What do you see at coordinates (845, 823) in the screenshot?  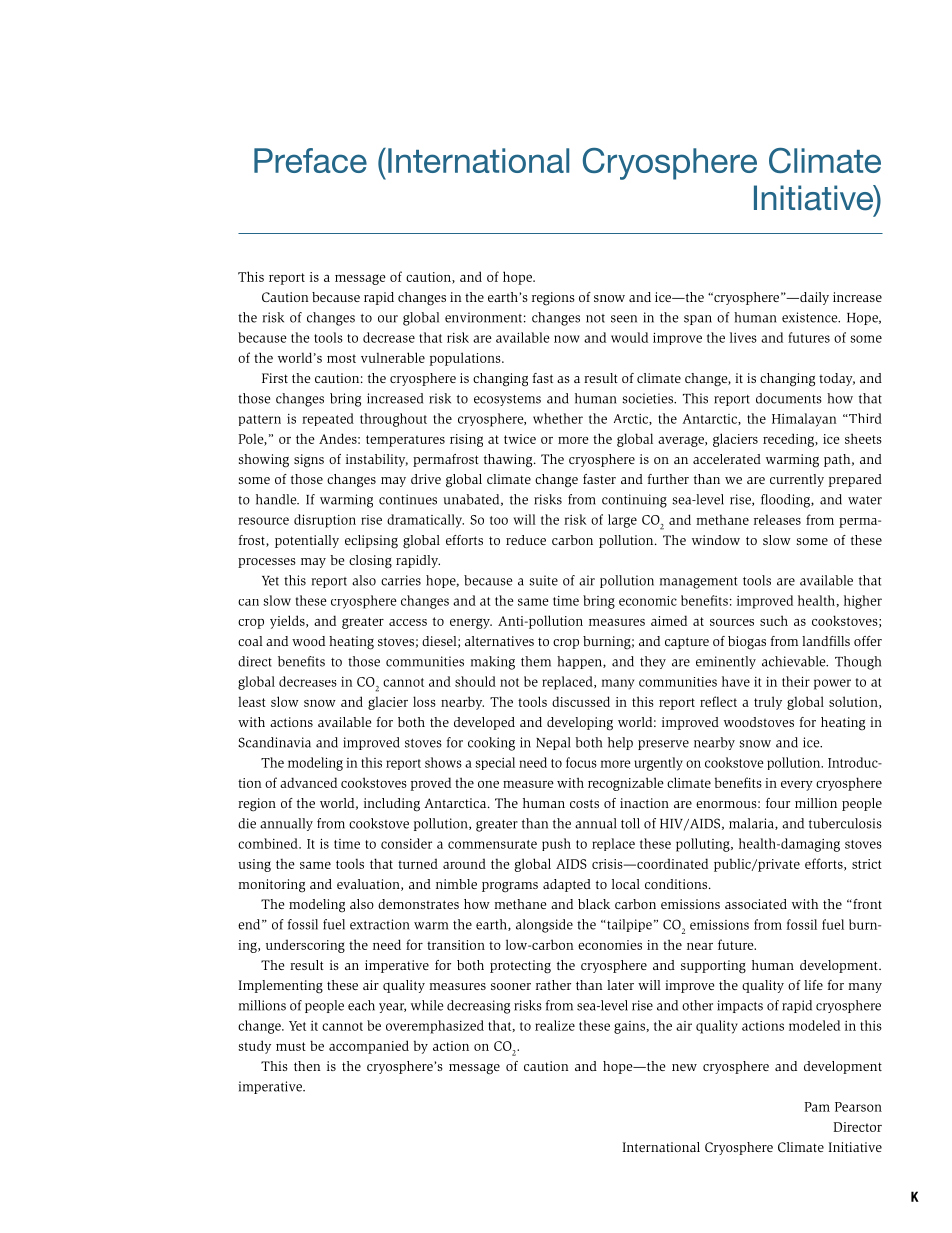 I see `tuberculosis` at bounding box center [845, 823].
